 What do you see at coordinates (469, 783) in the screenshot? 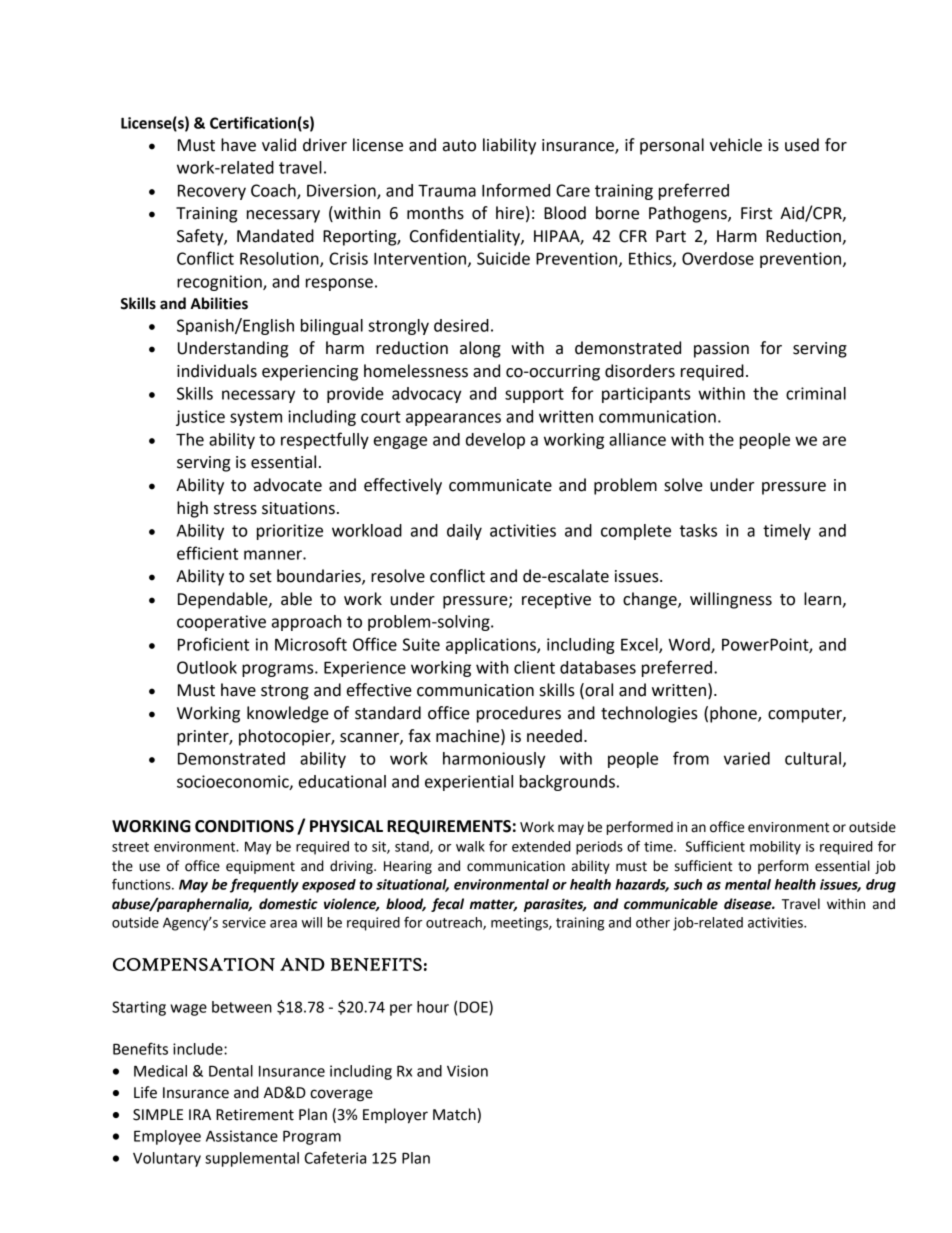
I see `experiential` at bounding box center [469, 783].
